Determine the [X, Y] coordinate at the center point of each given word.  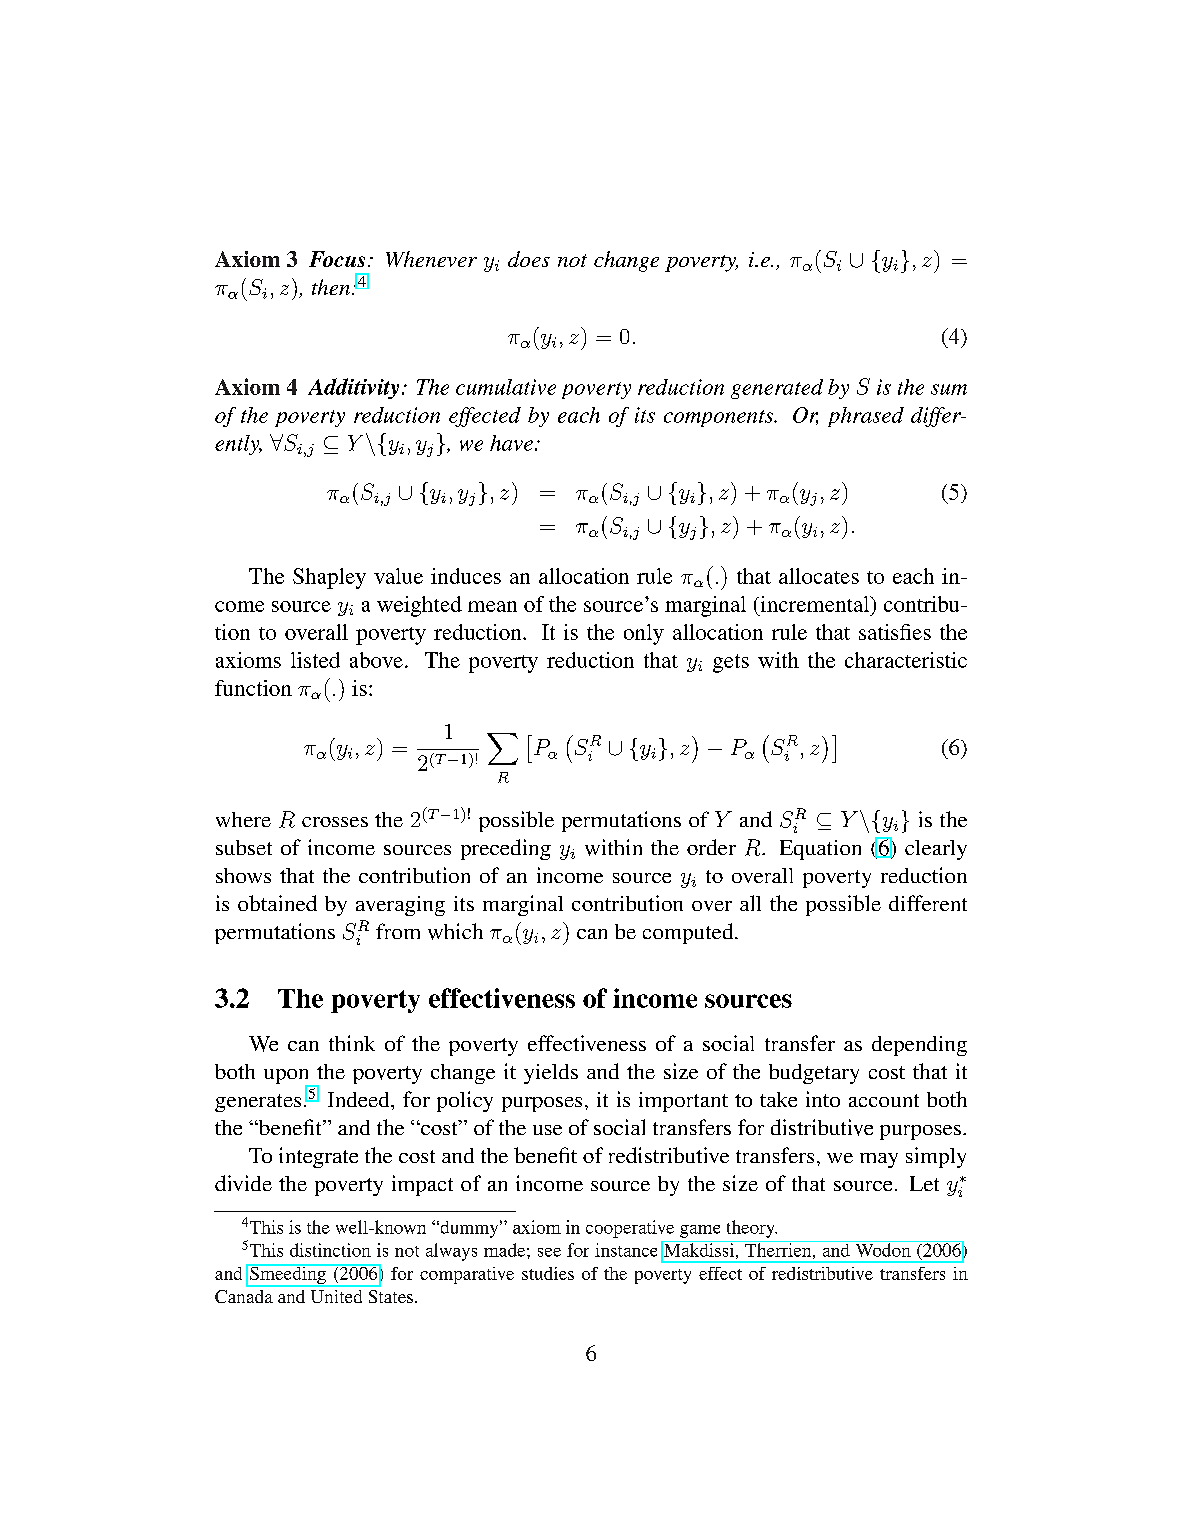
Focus [337, 259]
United [336, 1296]
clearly [936, 850]
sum [949, 389]
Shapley [329, 578]
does [529, 259]
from [398, 931]
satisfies [895, 632]
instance [626, 1250]
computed [689, 933]
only [644, 634]
